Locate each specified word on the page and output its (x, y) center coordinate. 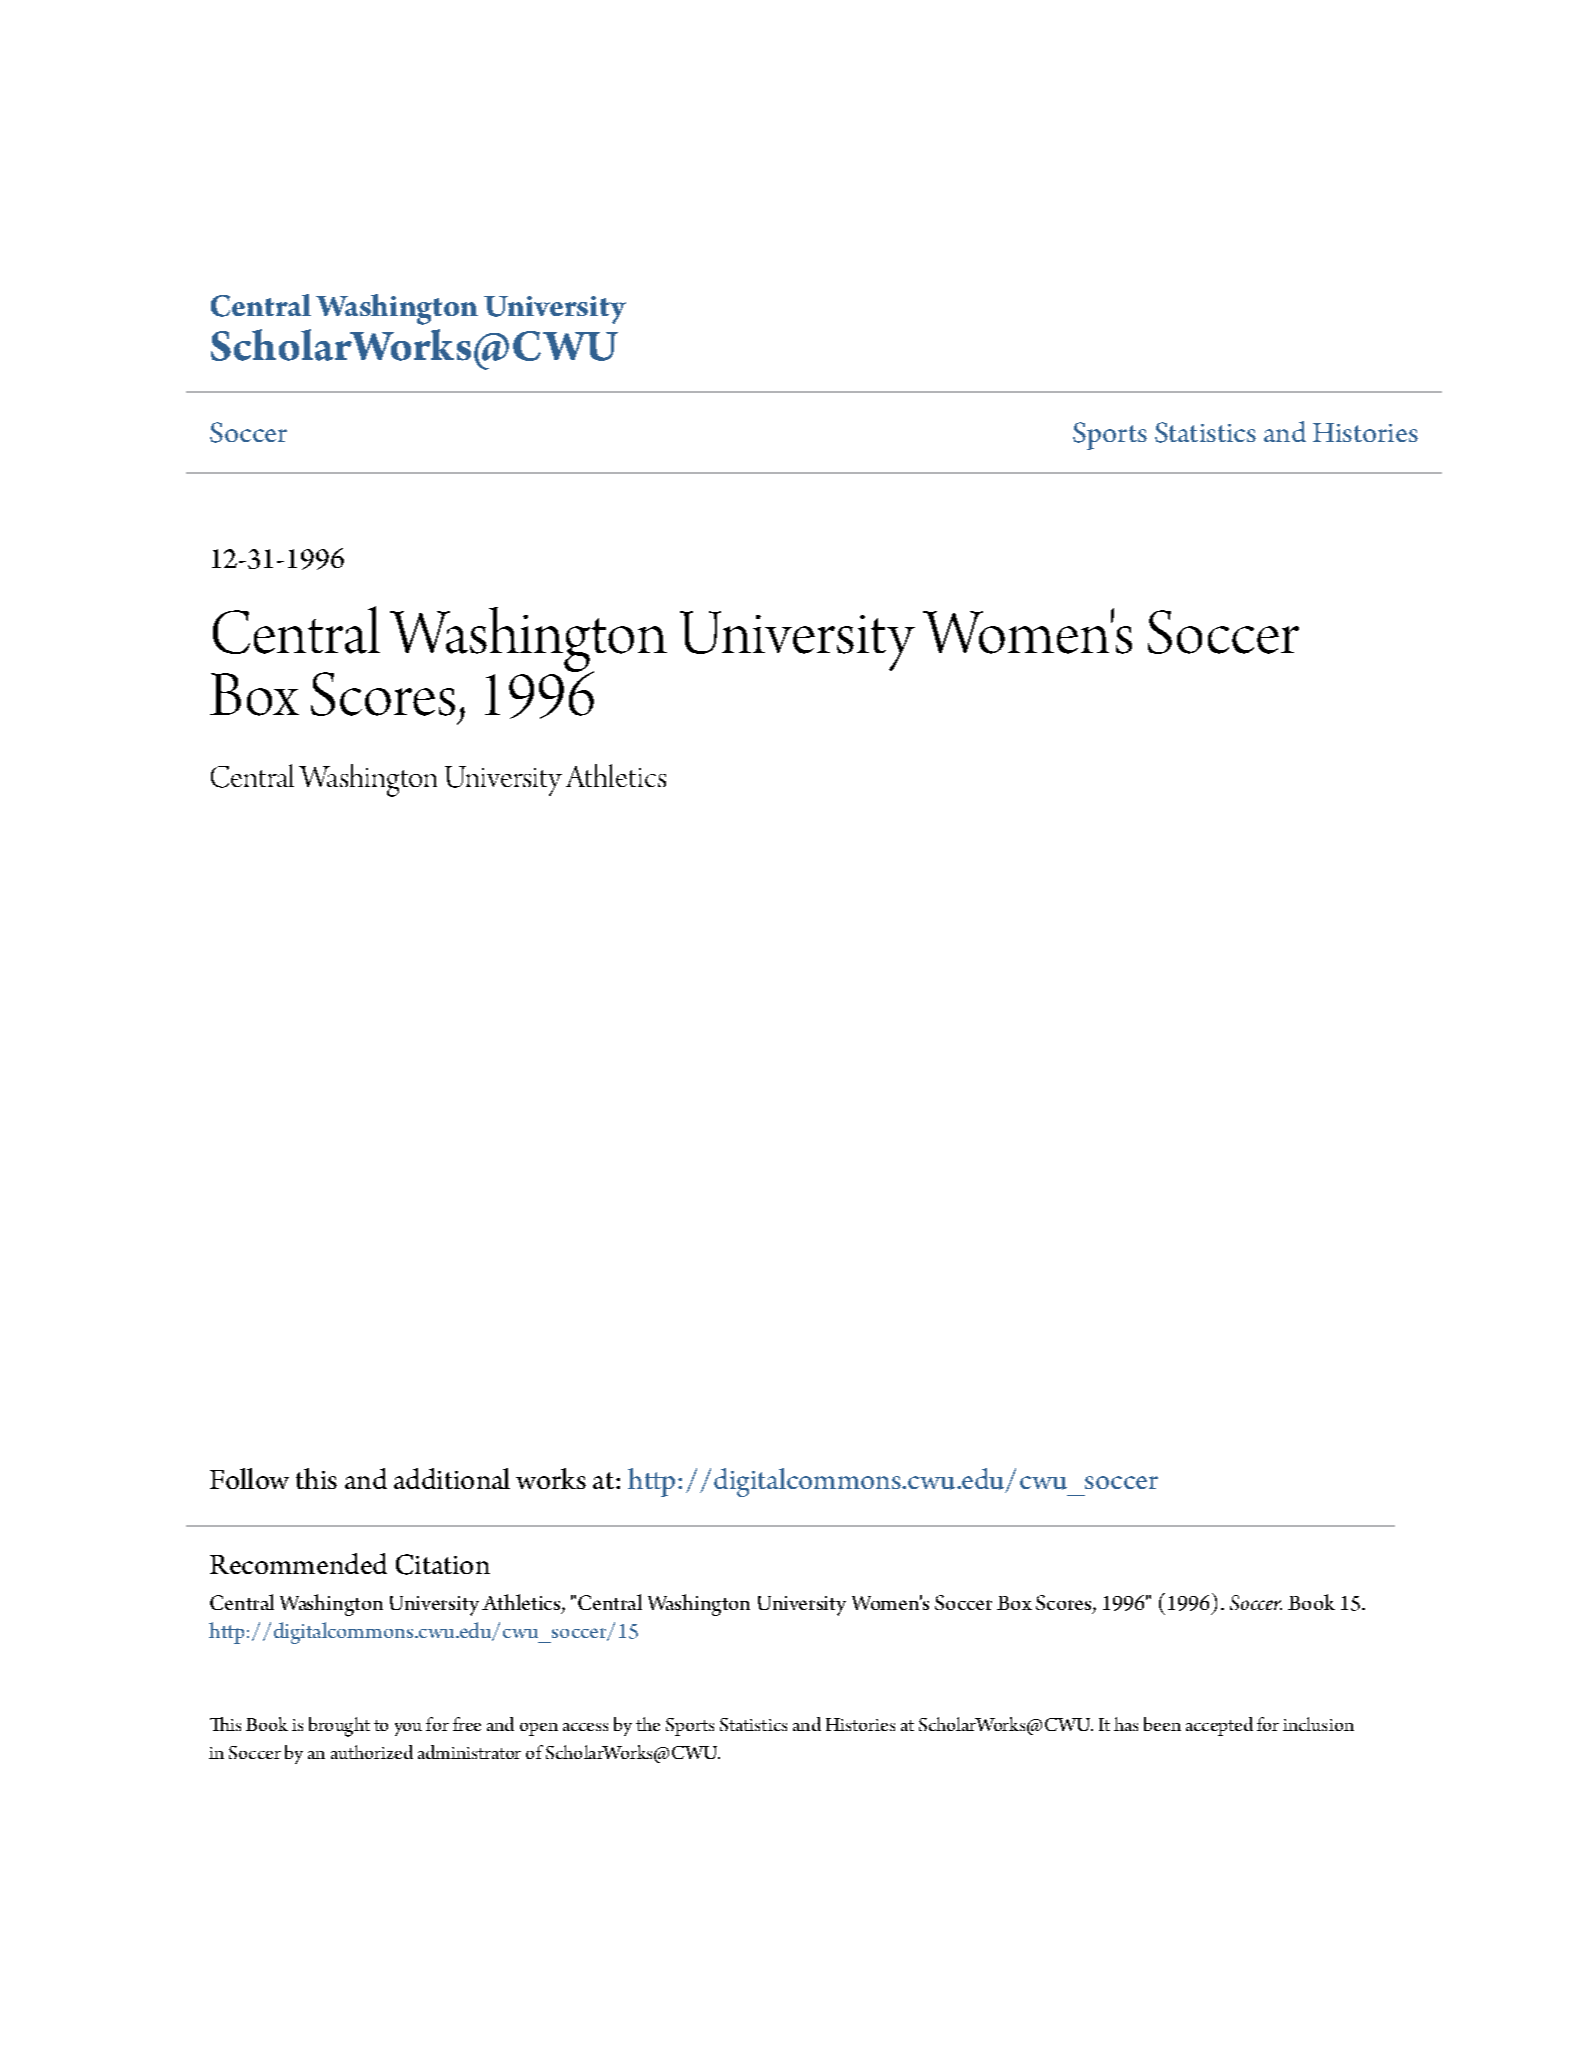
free (467, 1724)
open (539, 1729)
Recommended (298, 1563)
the (648, 1724)
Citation (443, 1564)
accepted (1219, 1726)
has (1126, 1724)
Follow (249, 1478)
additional (452, 1478)
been (1162, 1724)
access (585, 1727)
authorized (372, 1752)
